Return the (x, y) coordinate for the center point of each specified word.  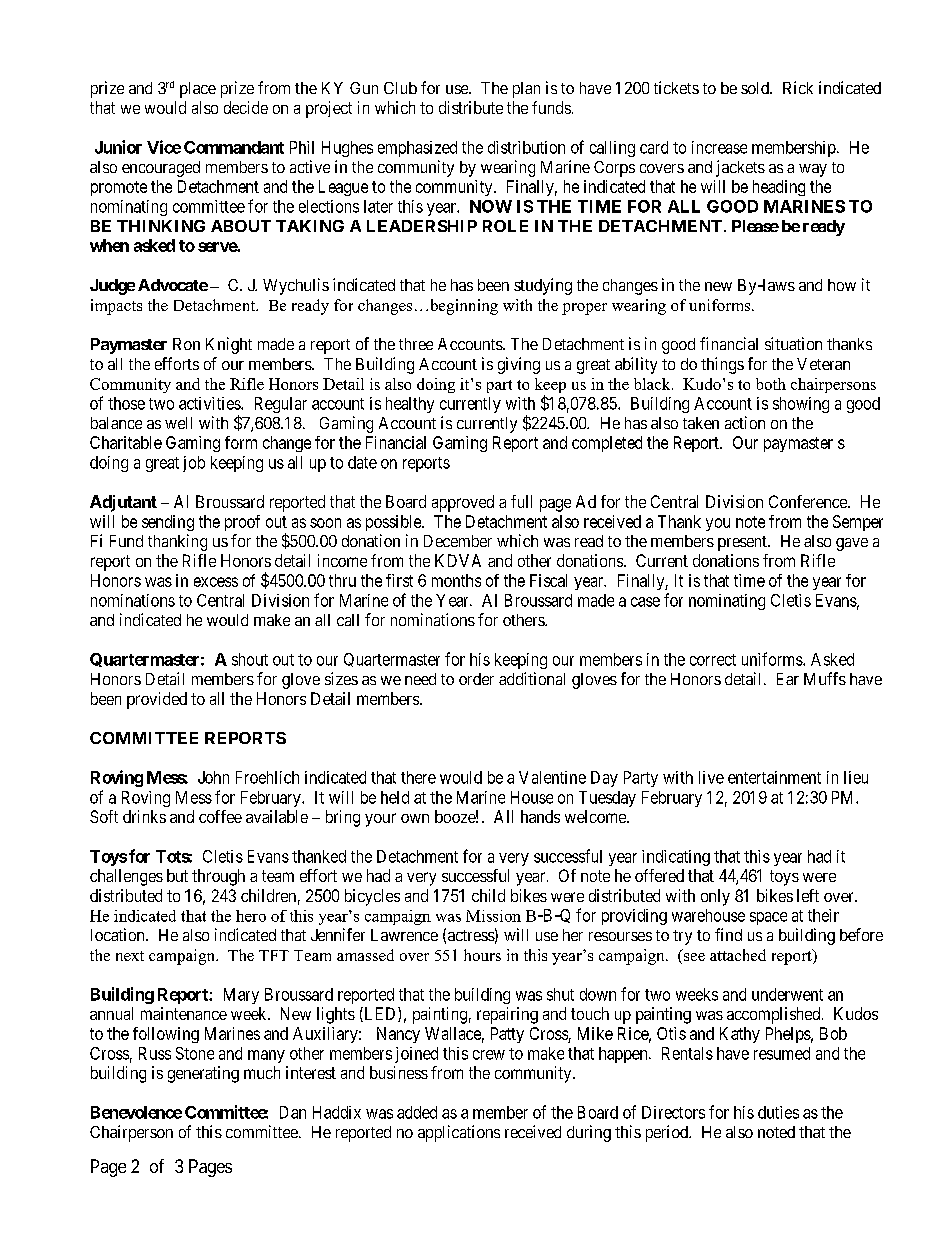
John (213, 777)
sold (756, 88)
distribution (526, 147)
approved (463, 503)
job (194, 464)
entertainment (774, 777)
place (198, 90)
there (418, 777)
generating (203, 1074)
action (745, 422)
